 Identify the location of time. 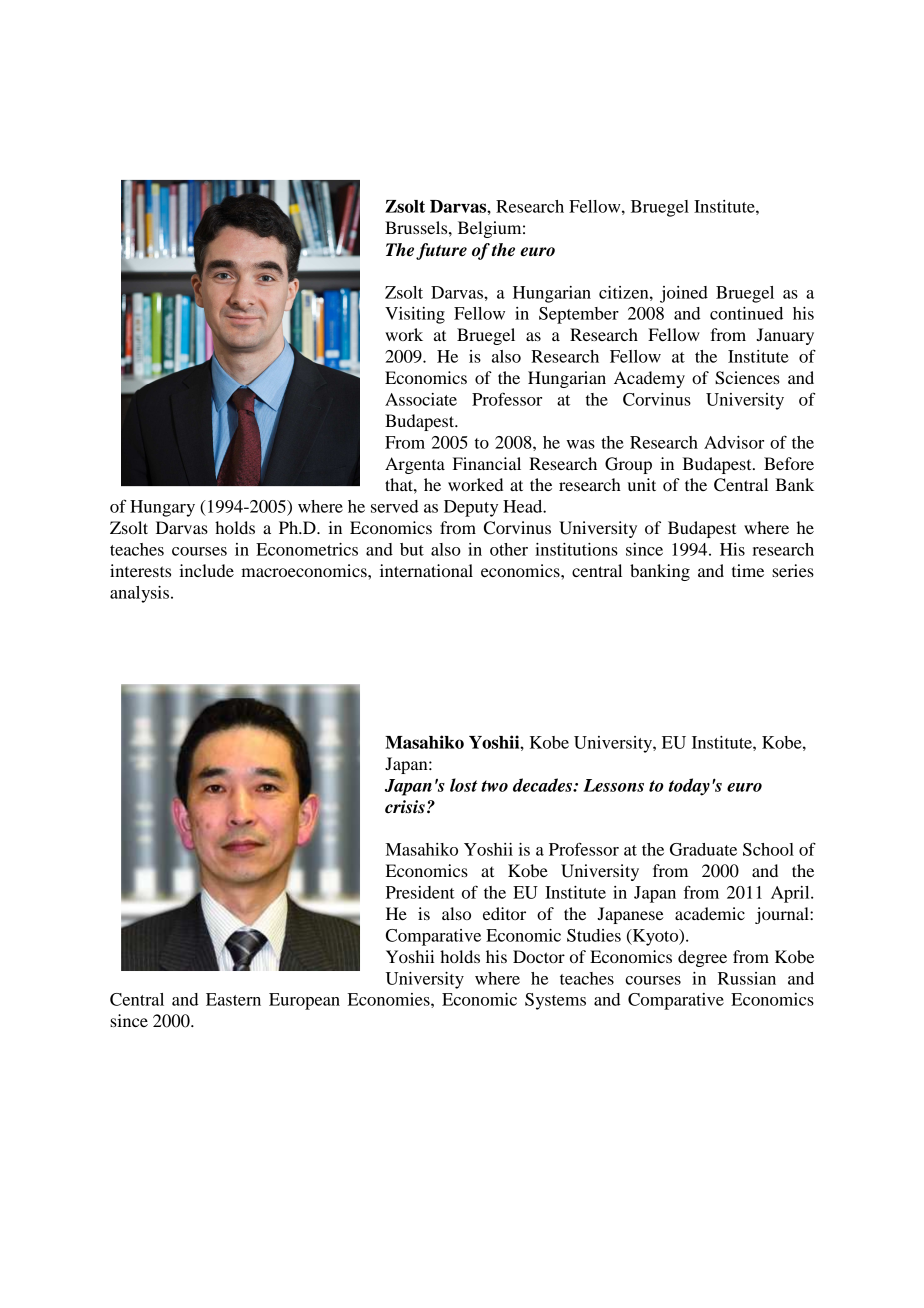
(748, 570).
